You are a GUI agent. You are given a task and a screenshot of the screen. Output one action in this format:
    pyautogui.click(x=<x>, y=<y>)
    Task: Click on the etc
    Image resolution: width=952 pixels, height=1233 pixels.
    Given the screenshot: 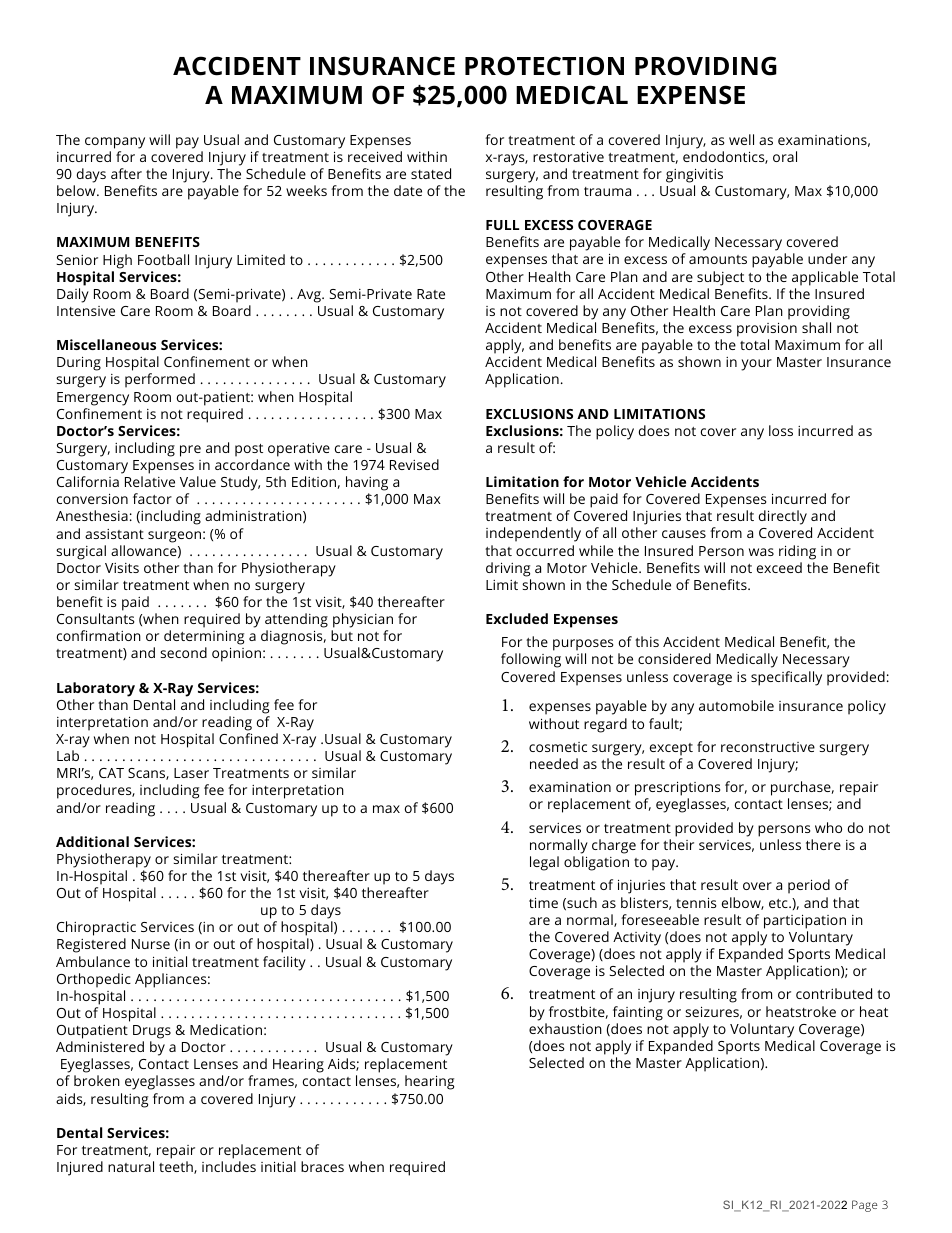 What is the action you would take?
    pyautogui.click(x=779, y=903)
